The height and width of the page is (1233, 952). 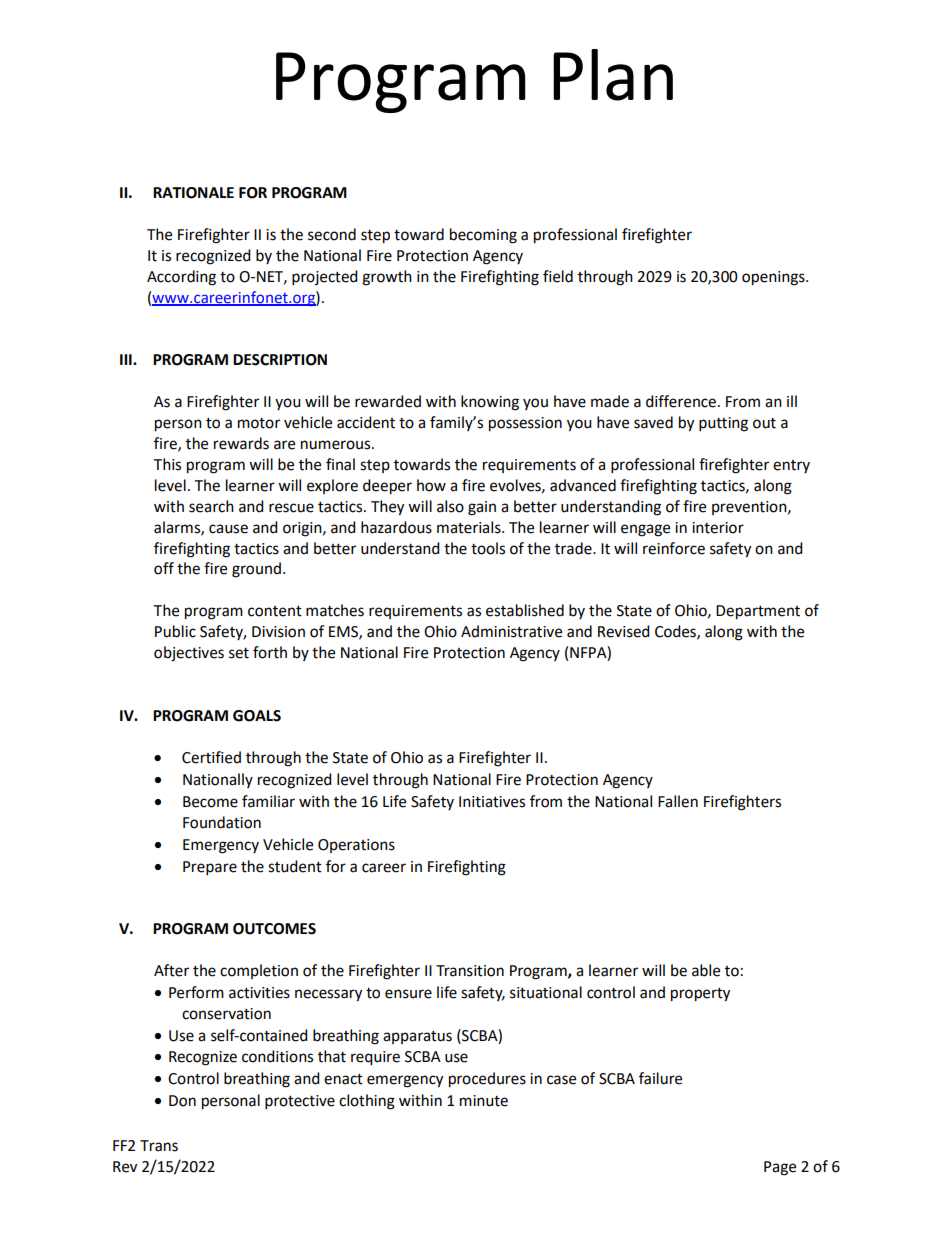 I want to click on able, so click(x=706, y=970).
